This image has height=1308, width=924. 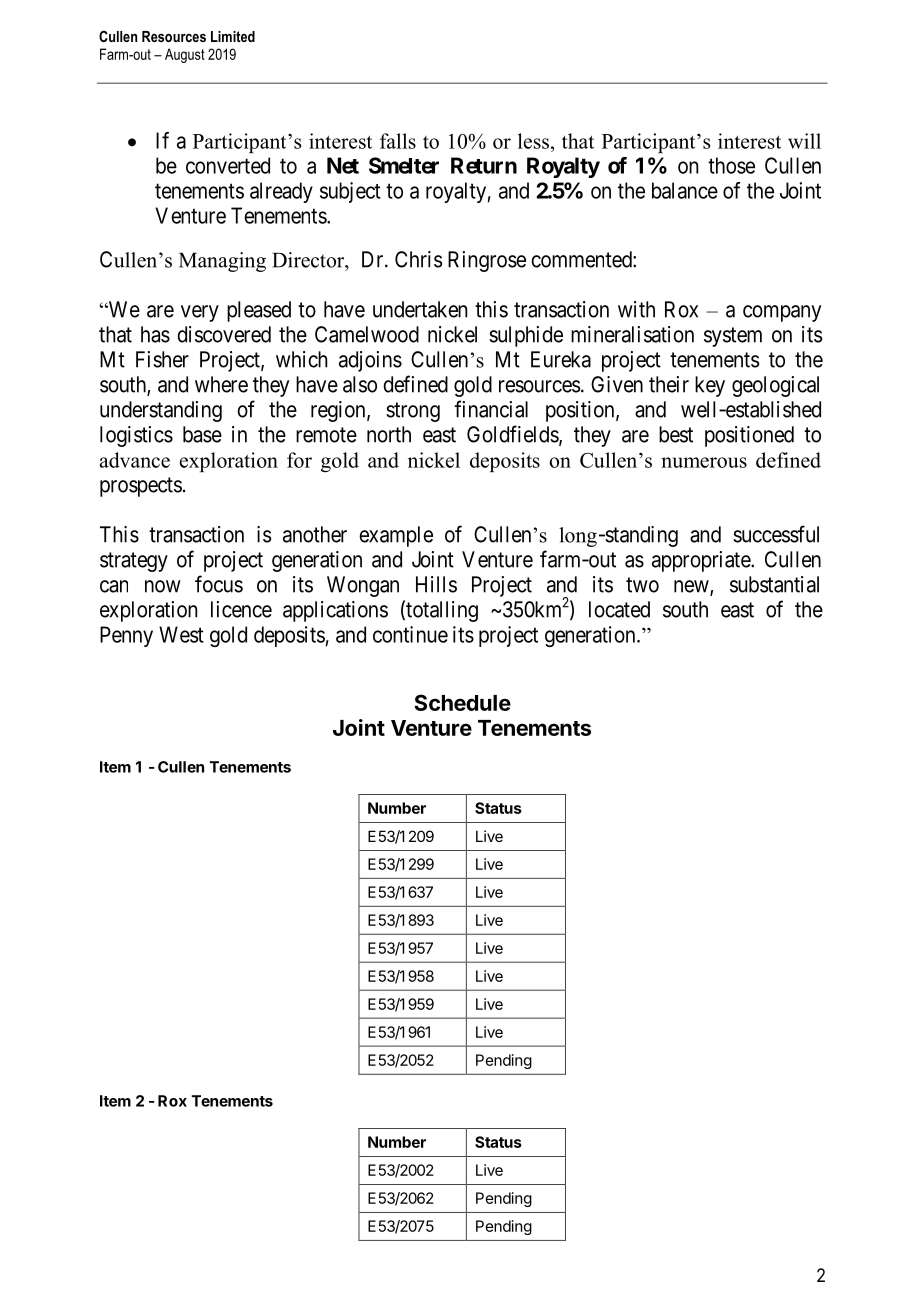 I want to click on already, so click(x=281, y=192).
